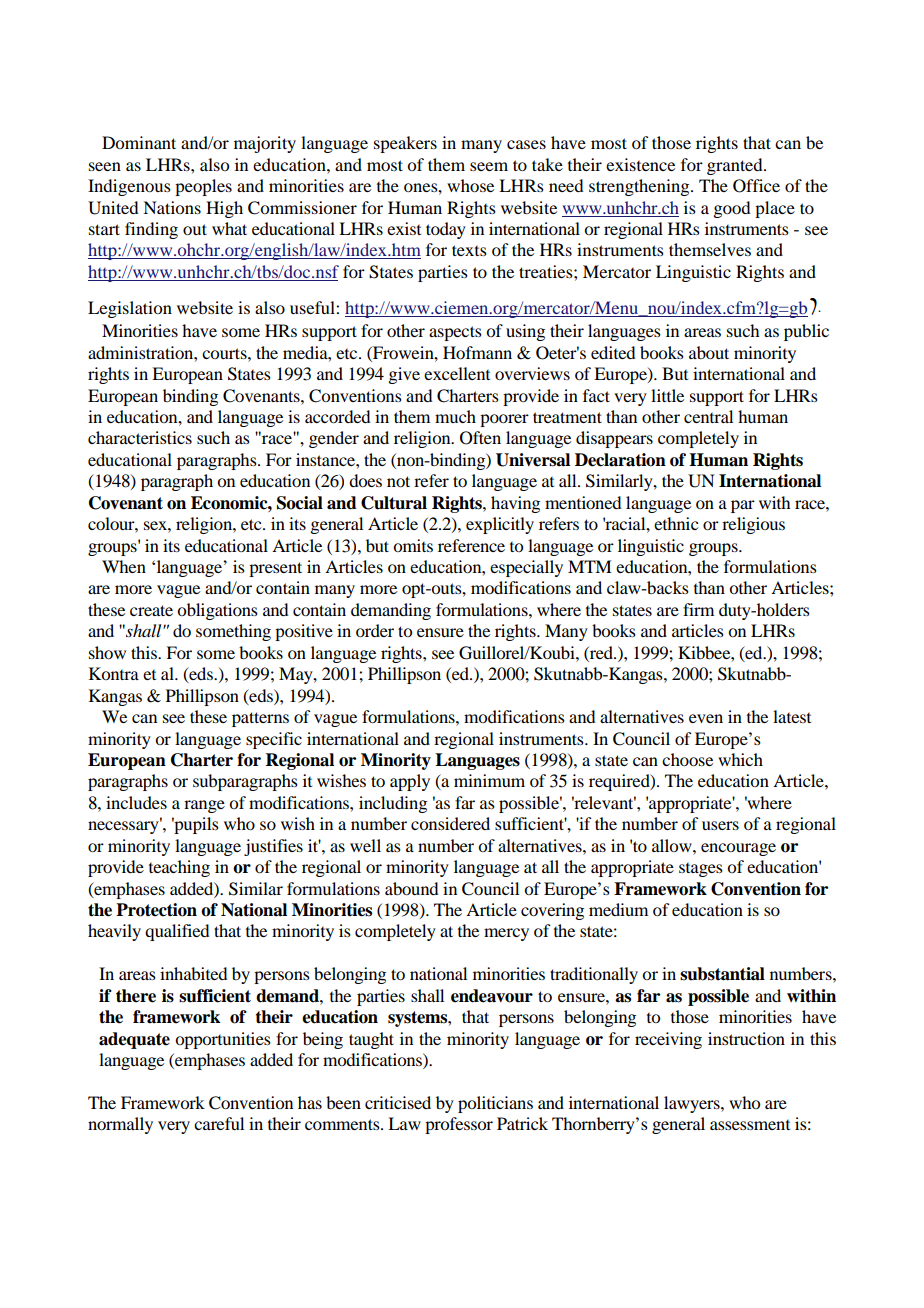 The image size is (924, 1308). Describe the element at coordinates (753, 525) in the document. I see `religious` at that location.
